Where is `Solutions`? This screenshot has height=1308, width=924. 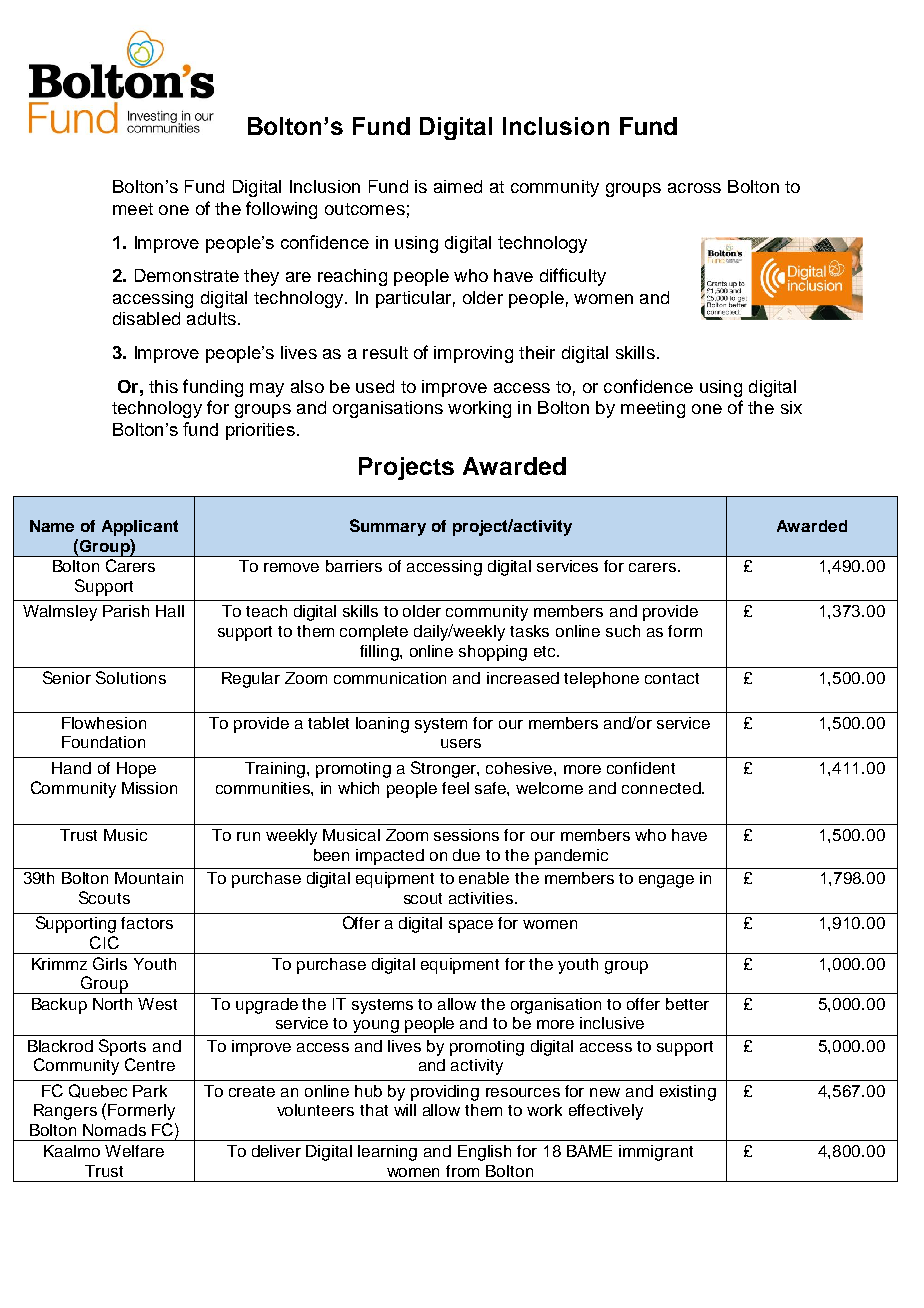 Solutions is located at coordinates (131, 677).
